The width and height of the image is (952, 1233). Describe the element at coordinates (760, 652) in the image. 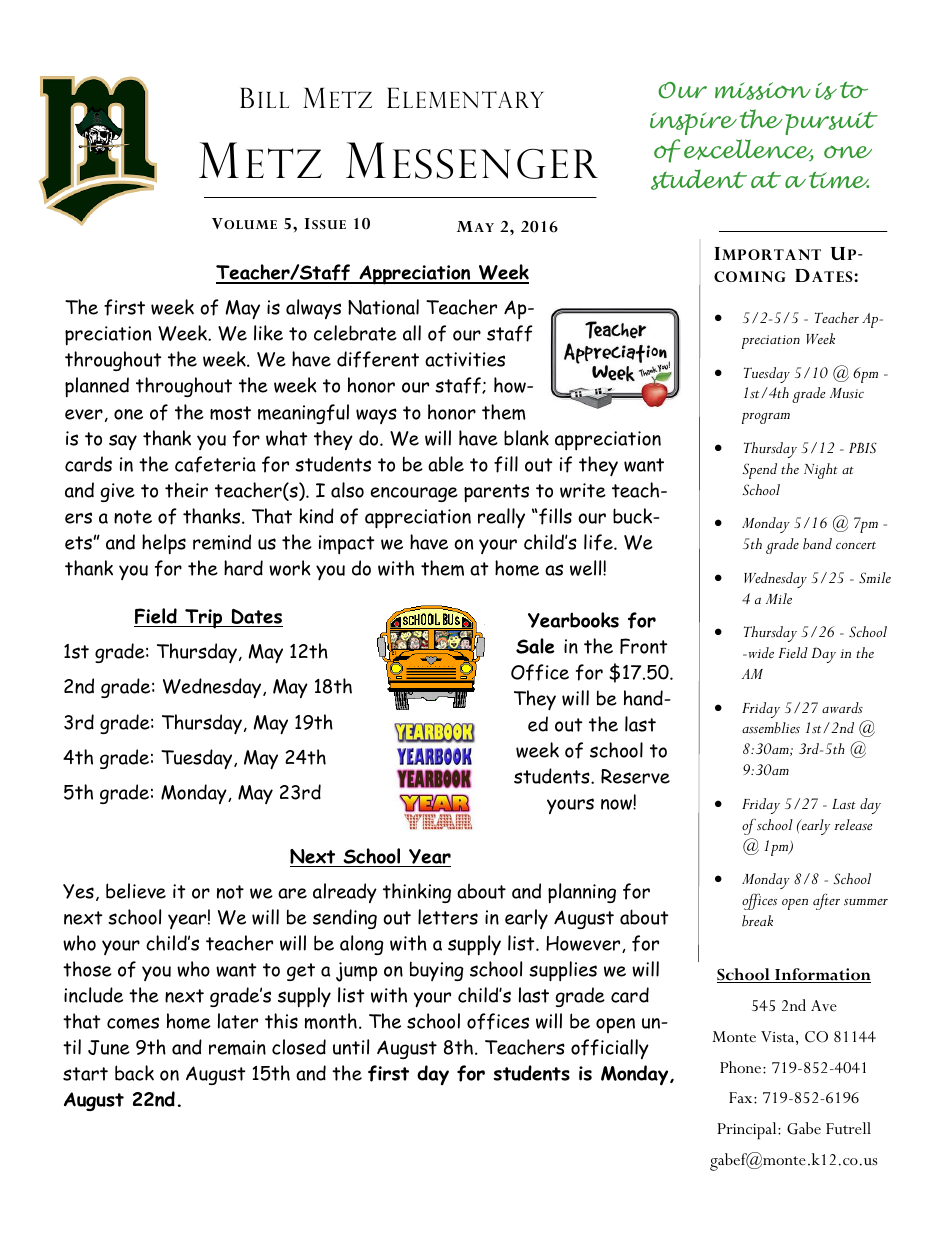

I see `wide` at that location.
